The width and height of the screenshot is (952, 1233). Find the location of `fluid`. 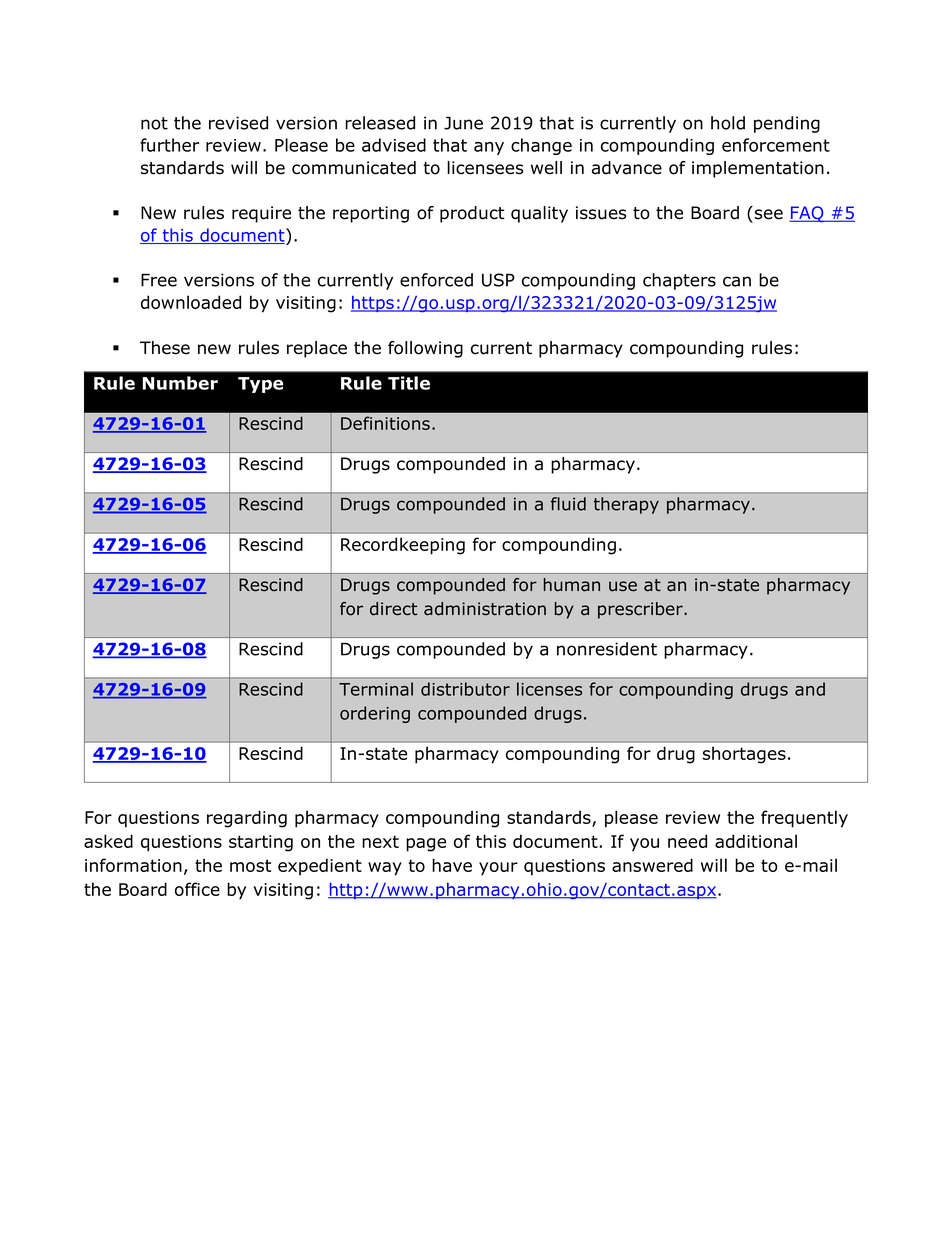

fluid is located at coordinates (568, 504).
